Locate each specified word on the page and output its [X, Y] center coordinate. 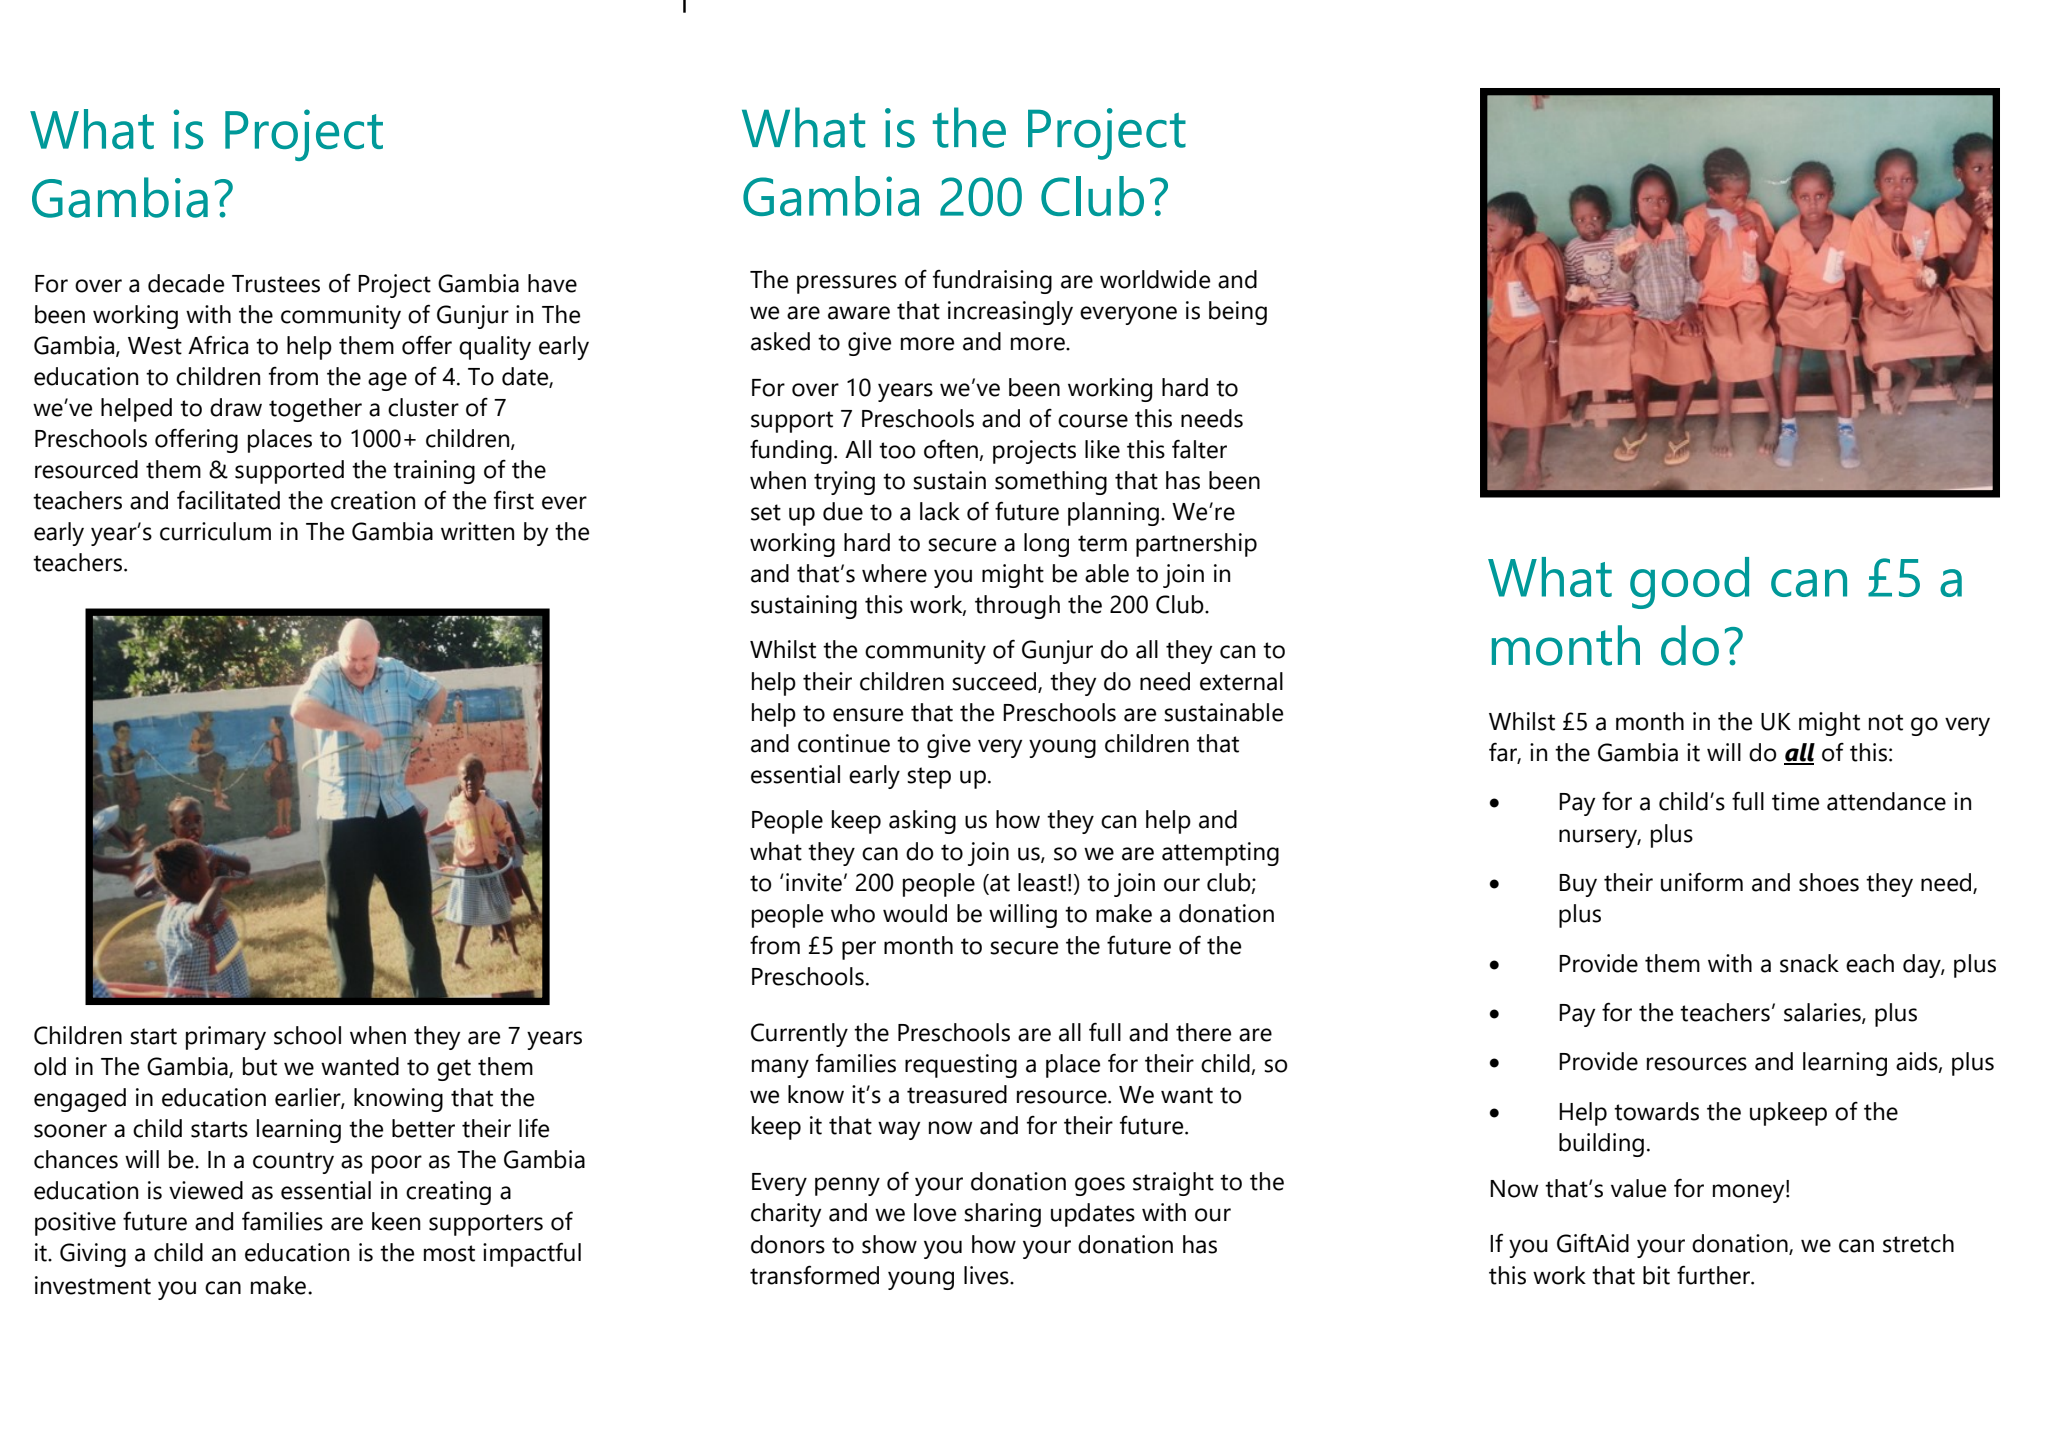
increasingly [1010, 313]
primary [226, 1038]
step [929, 778]
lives [987, 1275]
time [1795, 801]
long [1046, 545]
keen [396, 1221]
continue [844, 743]
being [1238, 313]
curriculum [215, 531]
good [1689, 583]
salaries [1823, 1013]
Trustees [276, 284]
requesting [961, 1066]
